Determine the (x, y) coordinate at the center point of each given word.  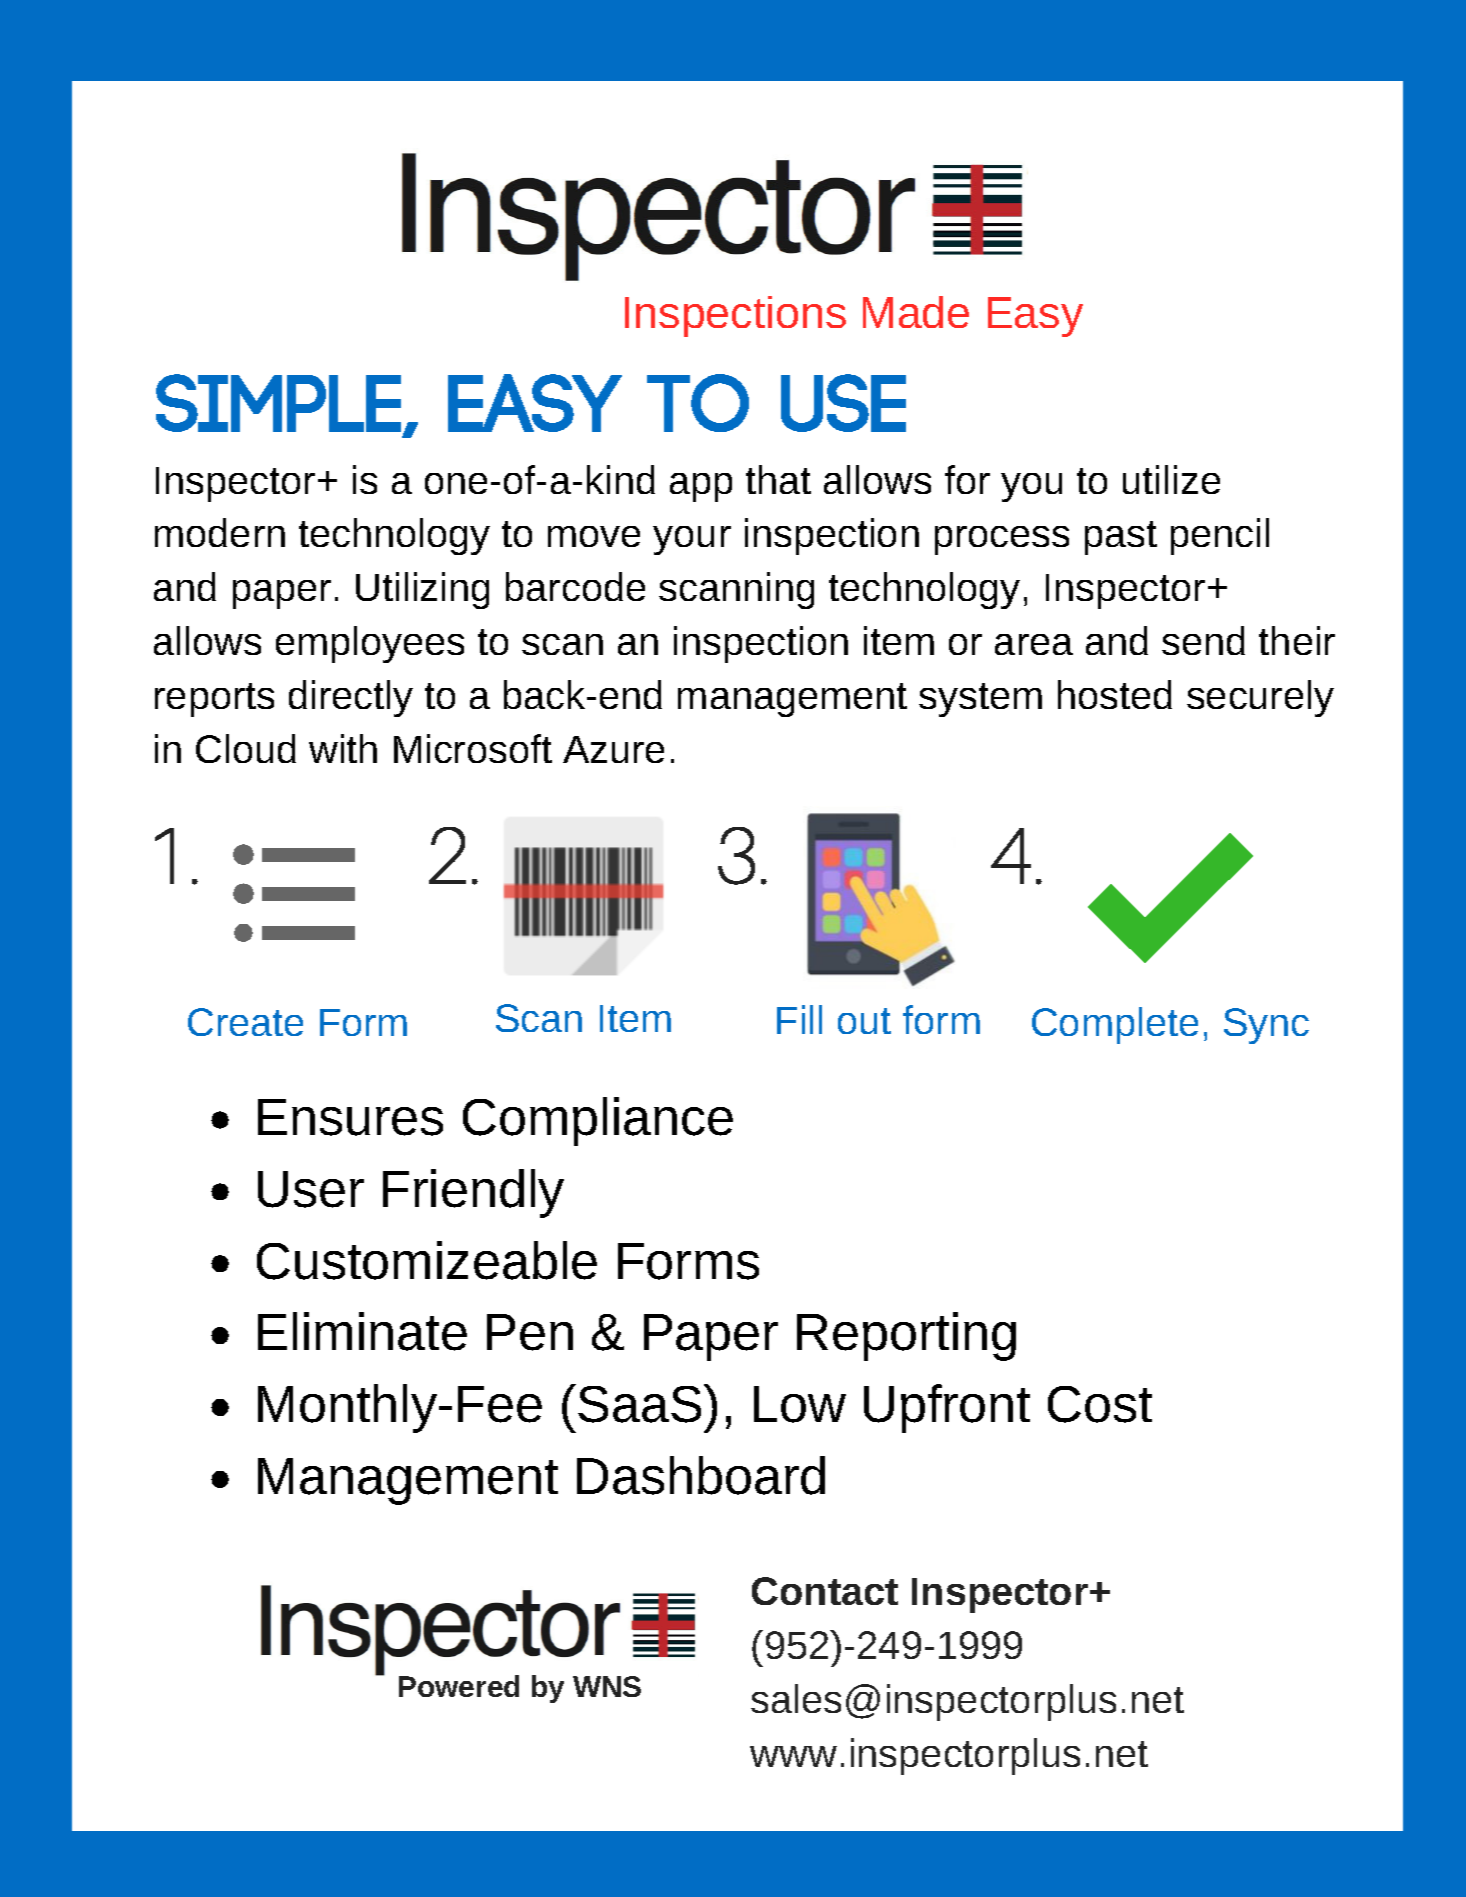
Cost (1100, 1404)
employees (370, 644)
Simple (280, 404)
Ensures (350, 1117)
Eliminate (362, 1331)
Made (916, 312)
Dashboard (701, 1475)
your (692, 540)
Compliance (598, 1121)
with (343, 748)
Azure (613, 749)
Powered (459, 1686)
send (1203, 640)
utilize (1171, 479)
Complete (1115, 1025)
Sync (1266, 1026)
